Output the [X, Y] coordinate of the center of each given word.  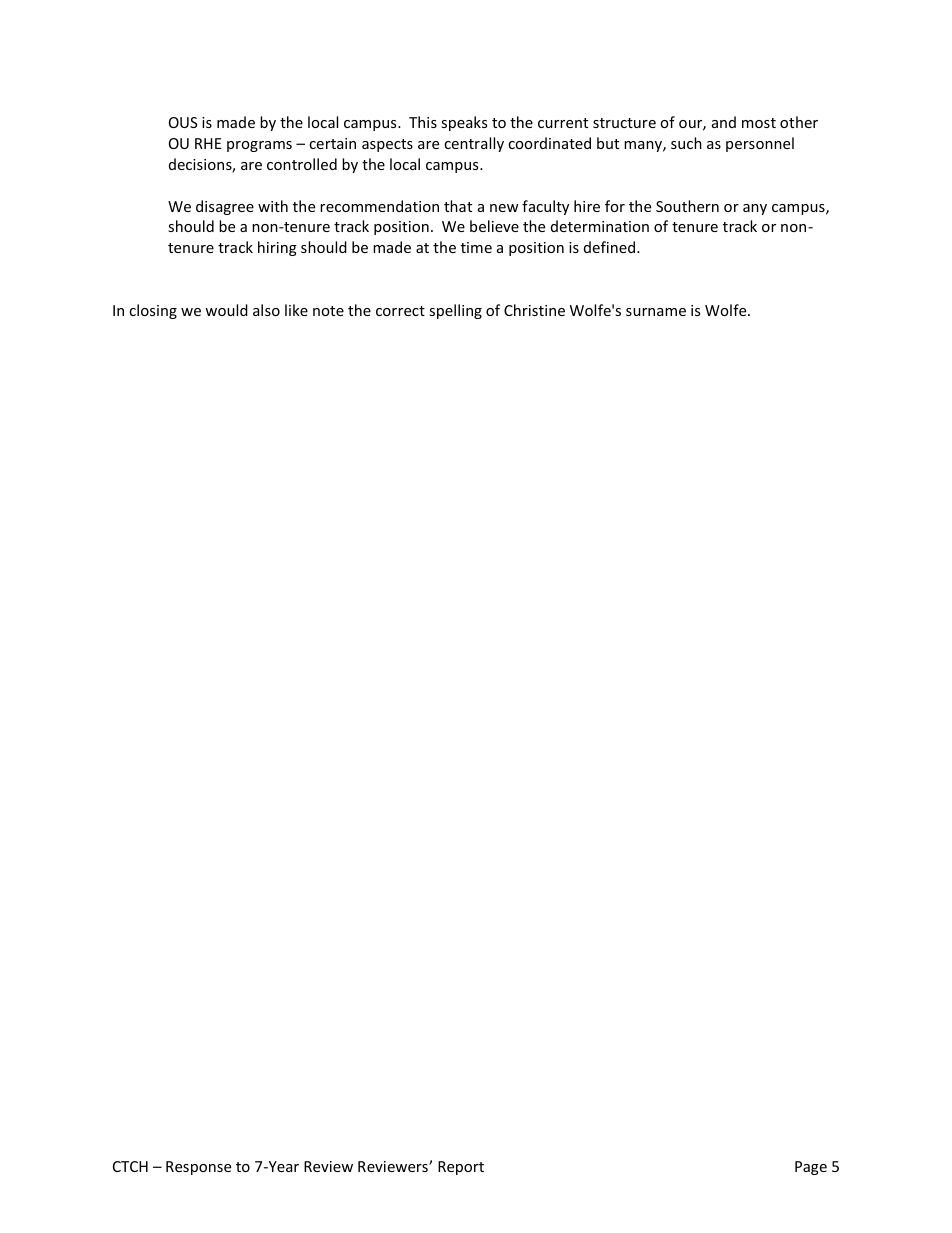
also [266, 310]
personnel [760, 144]
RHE [208, 143]
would [226, 310]
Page [811, 1168]
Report [461, 1168]
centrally [474, 144]
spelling [455, 311]
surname [656, 312]
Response [198, 1168]
